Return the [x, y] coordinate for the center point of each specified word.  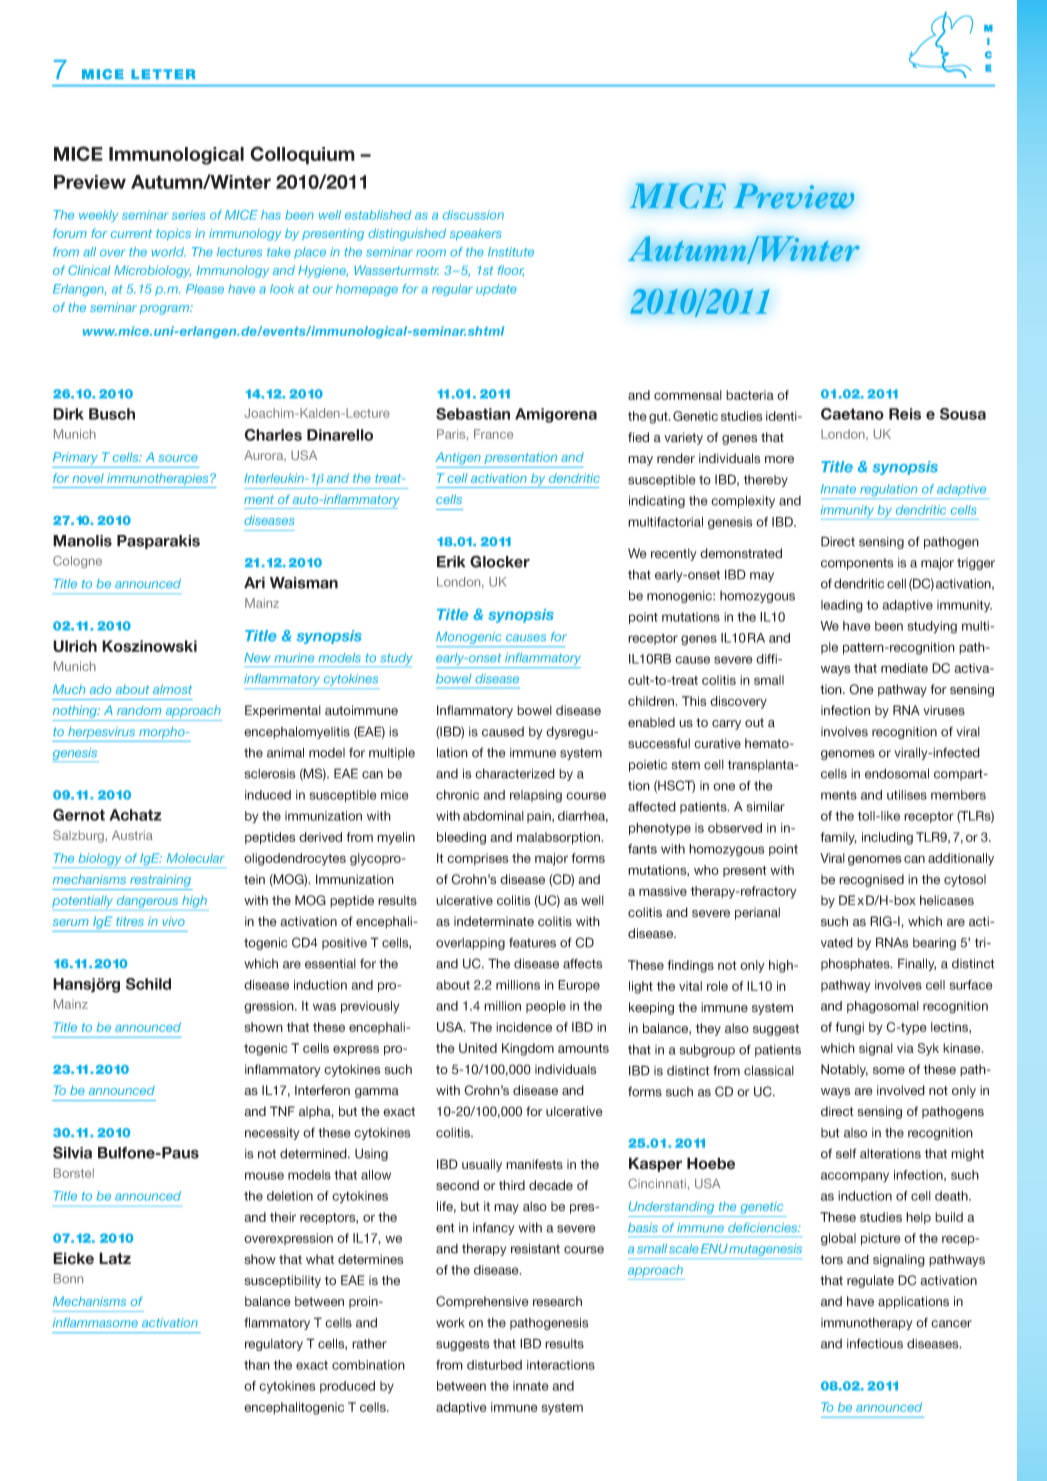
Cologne [77, 562]
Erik [451, 562]
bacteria [750, 395]
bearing [934, 944]
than [257, 1365]
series [188, 215]
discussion [473, 215]
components [857, 564]
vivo [174, 921]
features [532, 942]
